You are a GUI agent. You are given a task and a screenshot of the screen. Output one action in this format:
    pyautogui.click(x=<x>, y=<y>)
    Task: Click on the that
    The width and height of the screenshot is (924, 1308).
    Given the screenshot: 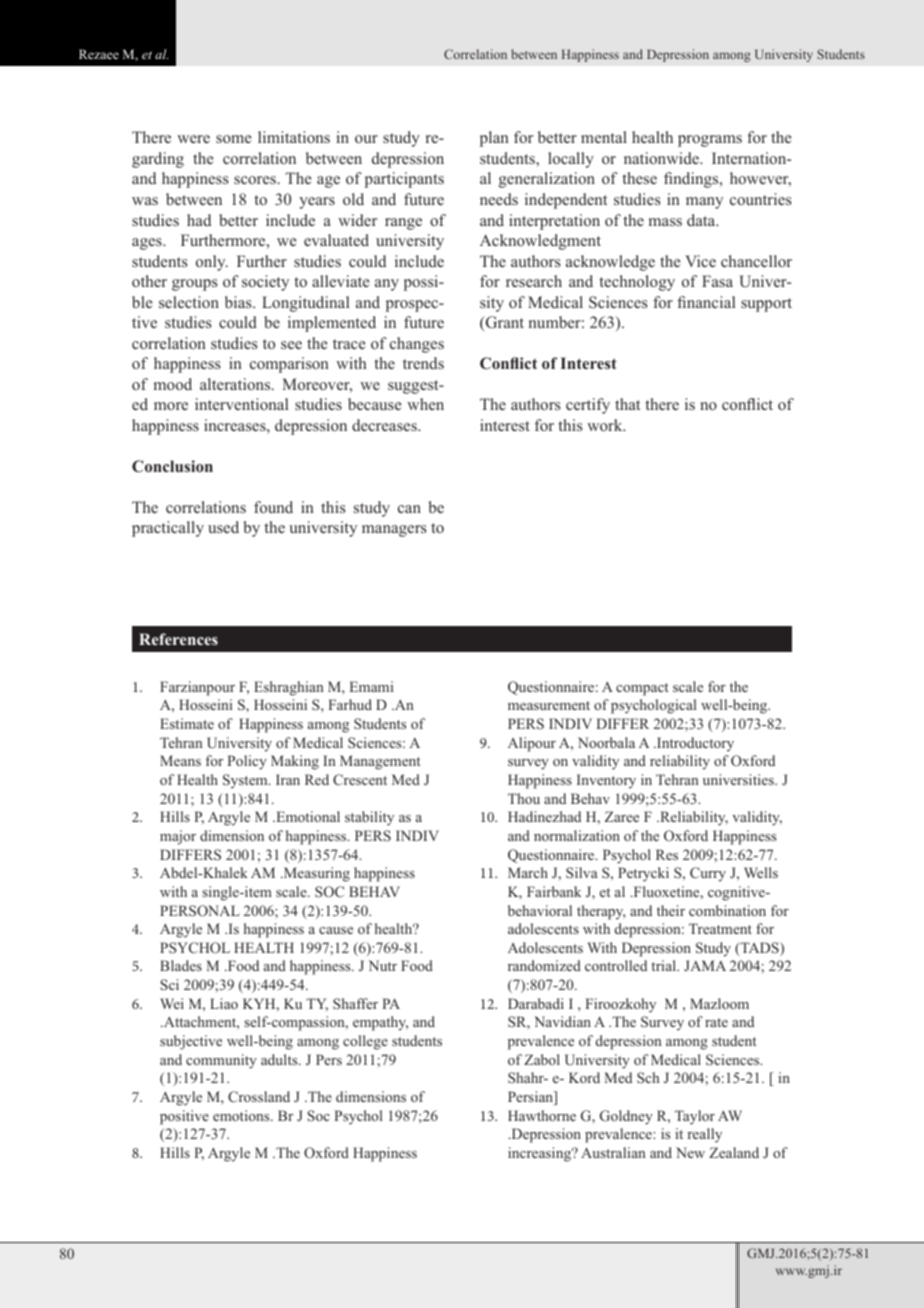 What is the action you would take?
    pyautogui.click(x=627, y=404)
